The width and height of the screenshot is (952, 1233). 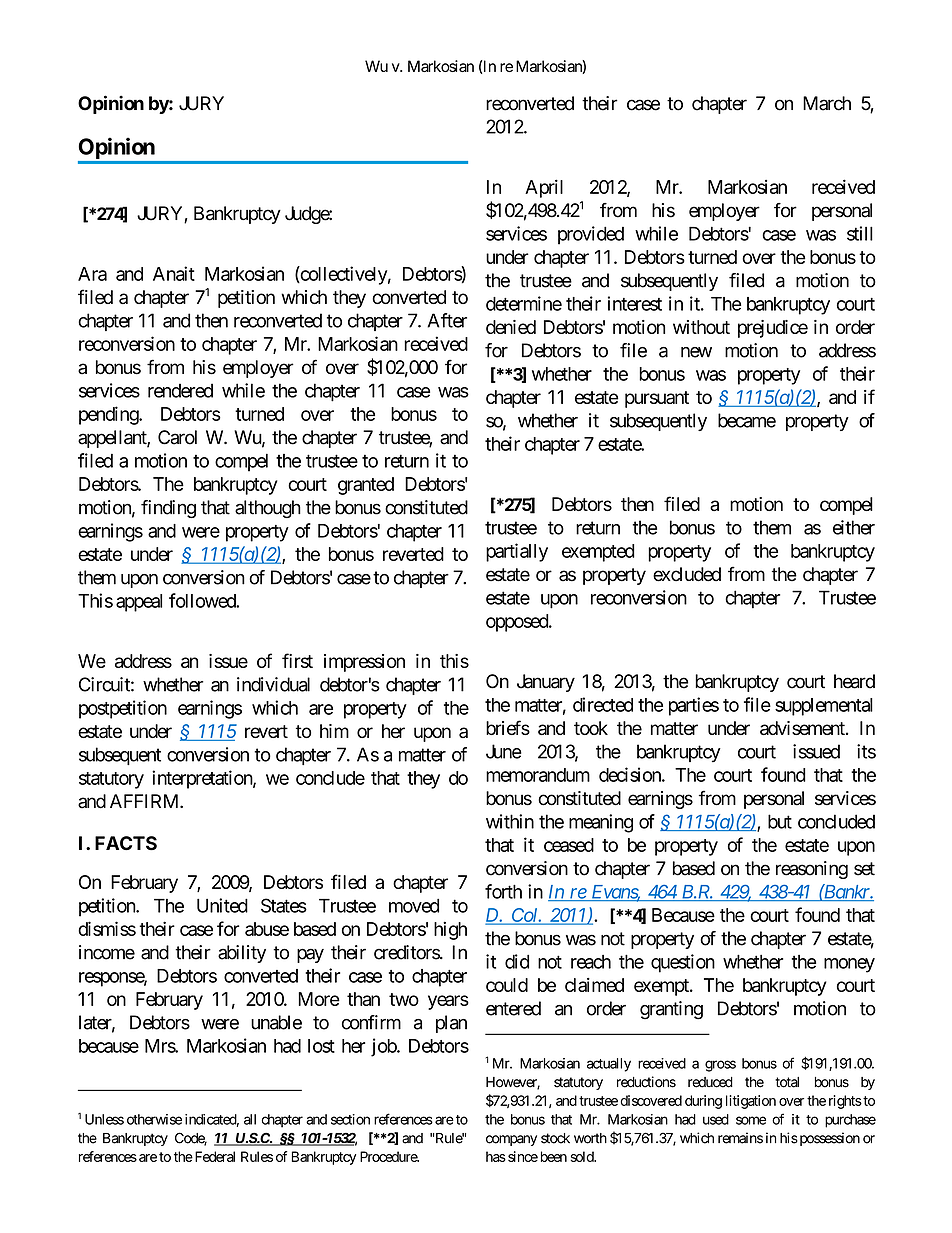 I want to click on otherwise, so click(x=154, y=1119).
